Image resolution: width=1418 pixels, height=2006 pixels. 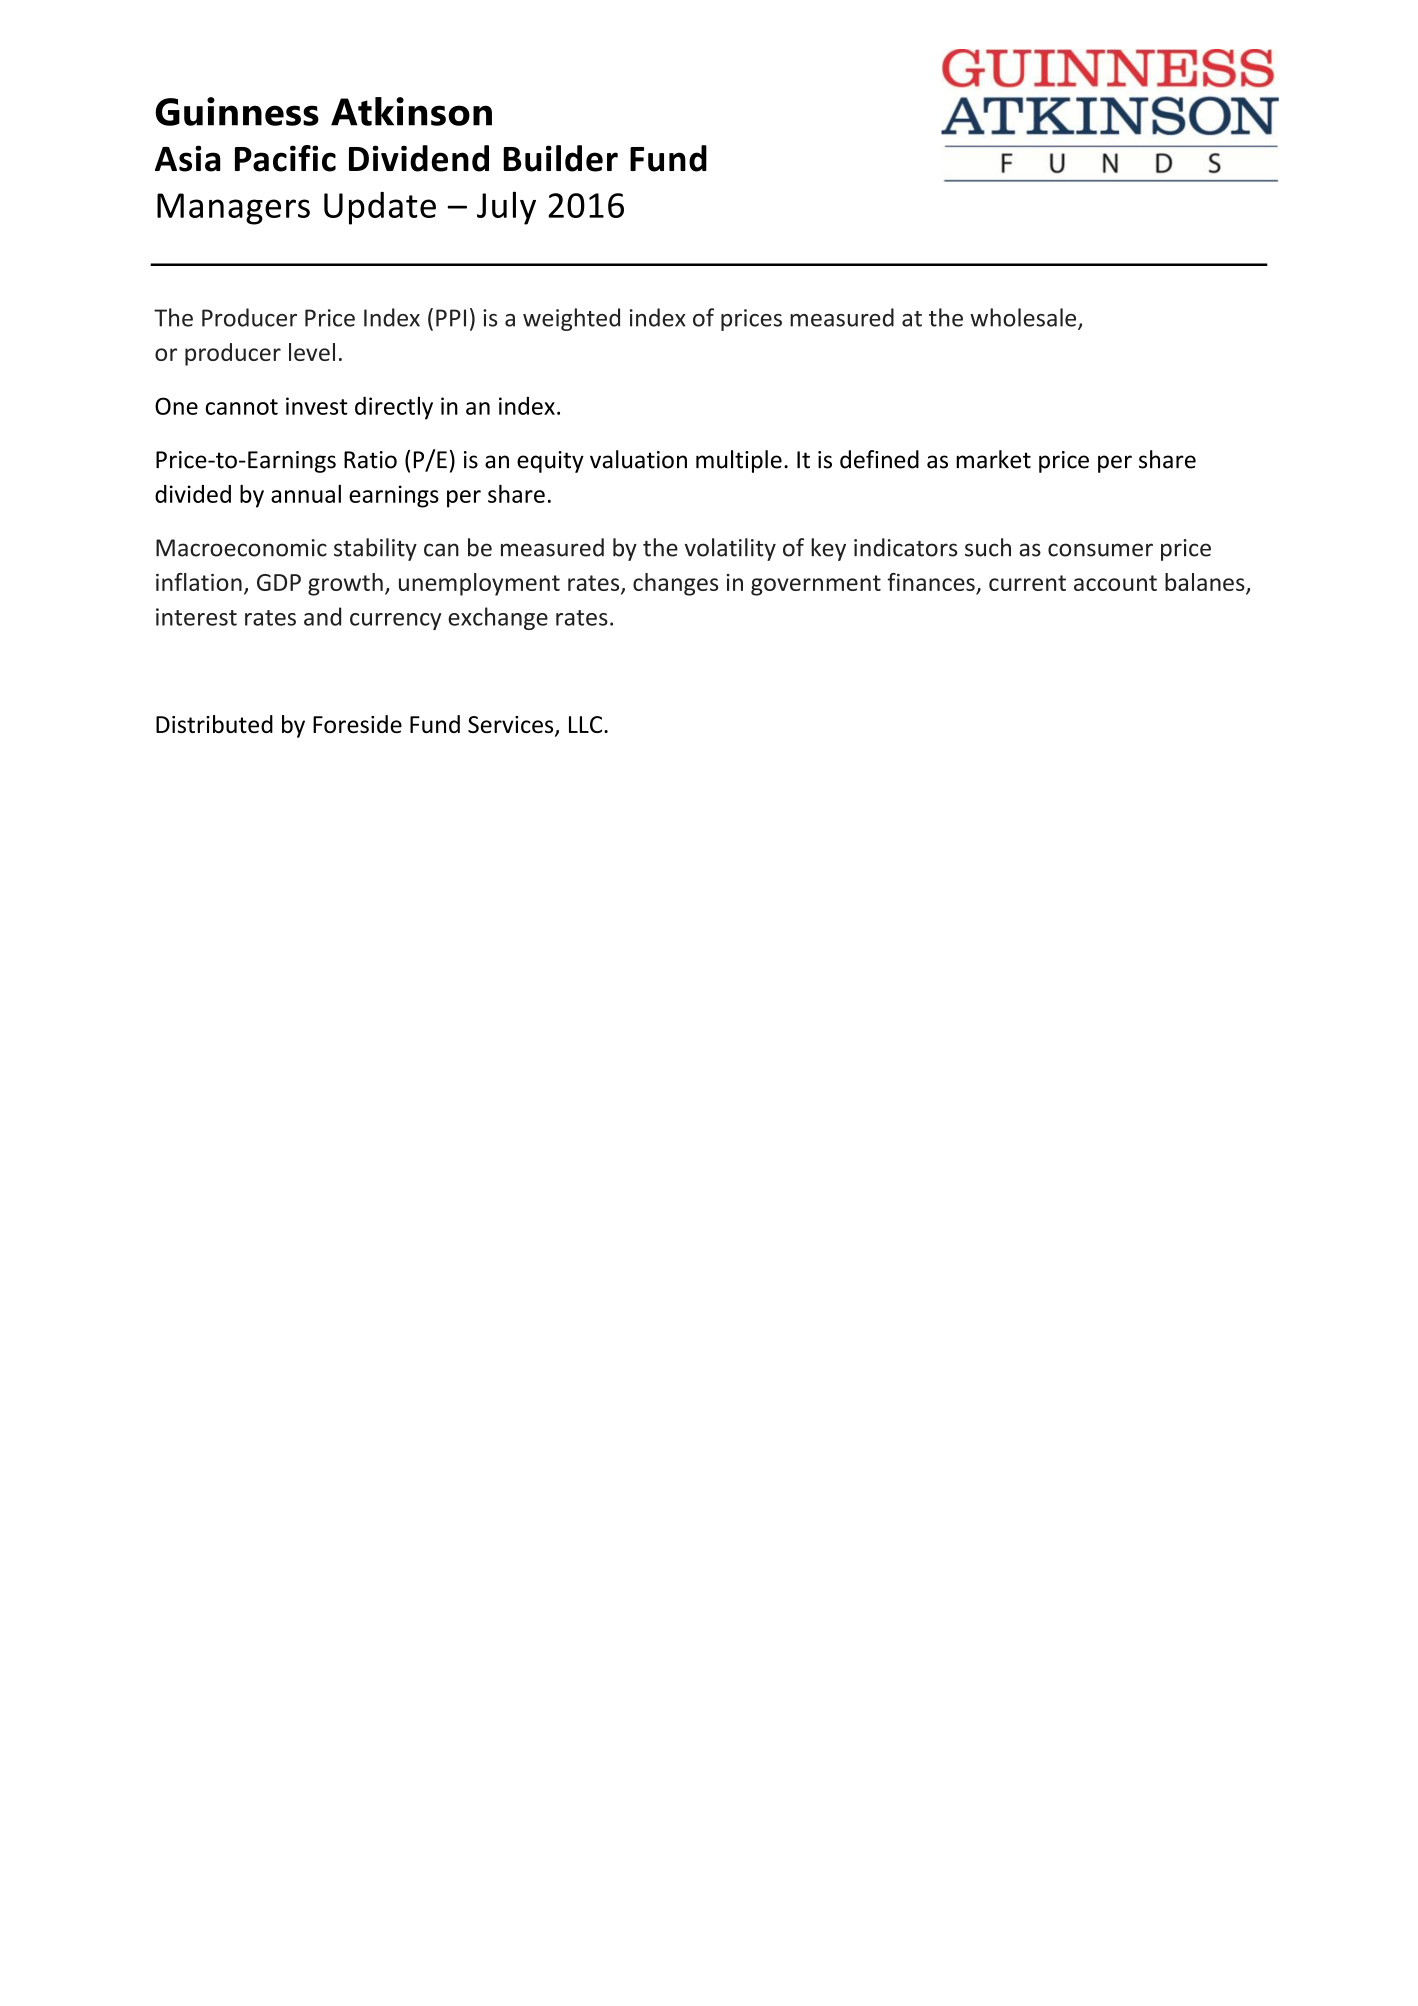 What do you see at coordinates (571, 319) in the screenshot?
I see `weighted` at bounding box center [571, 319].
